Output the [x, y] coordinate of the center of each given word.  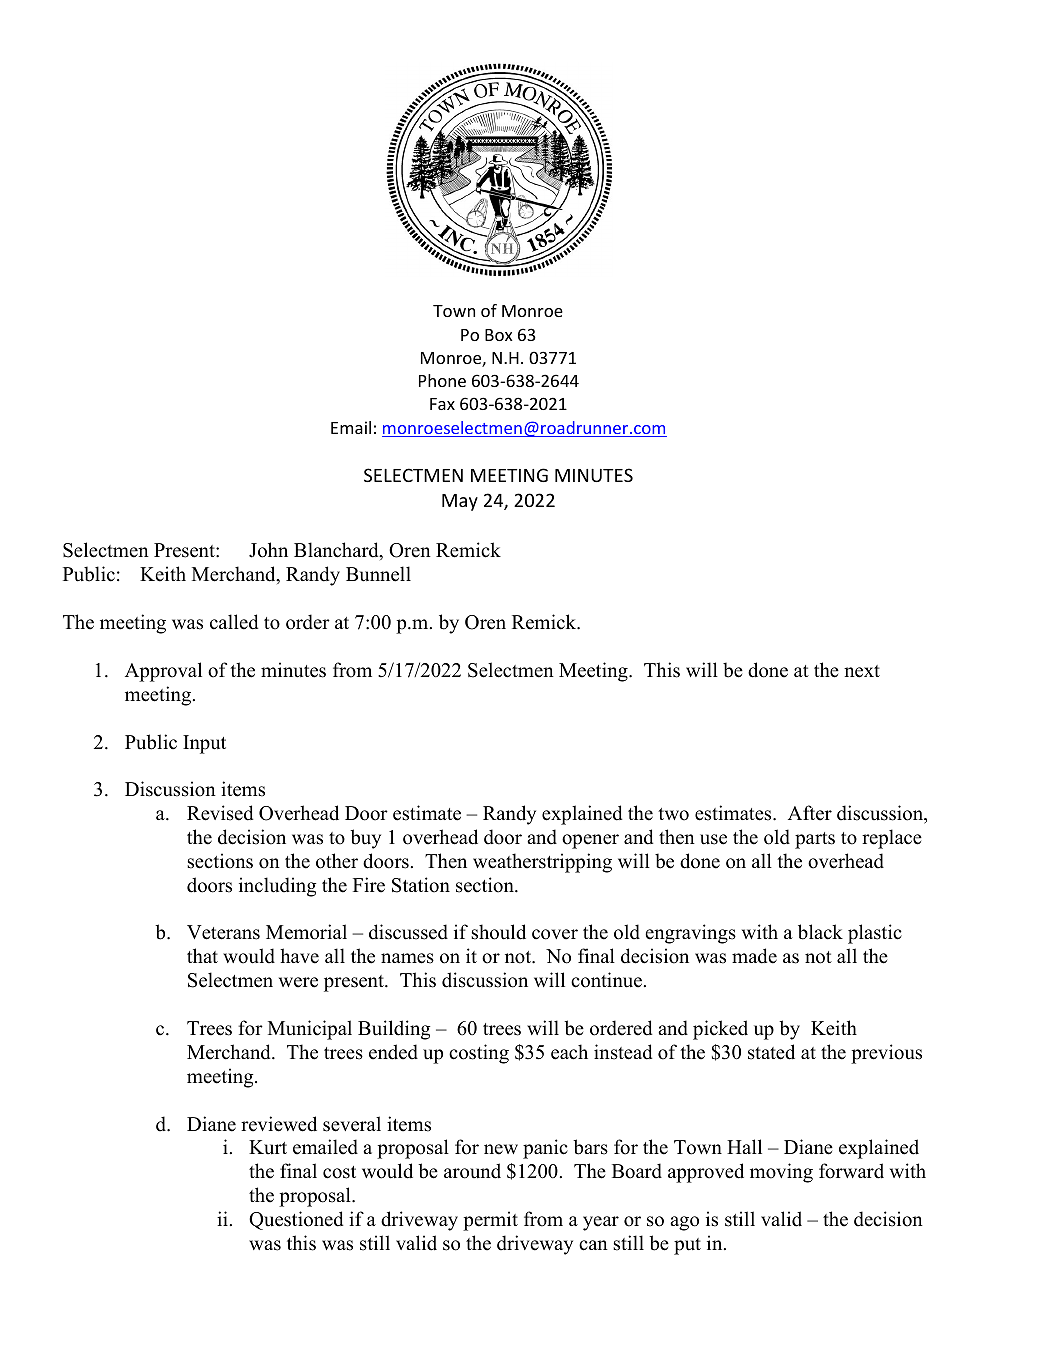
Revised [220, 813]
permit [490, 1221]
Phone [442, 380]
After [810, 813]
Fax [442, 404]
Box [499, 335]
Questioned [296, 1220]
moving [781, 1173]
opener [590, 841]
